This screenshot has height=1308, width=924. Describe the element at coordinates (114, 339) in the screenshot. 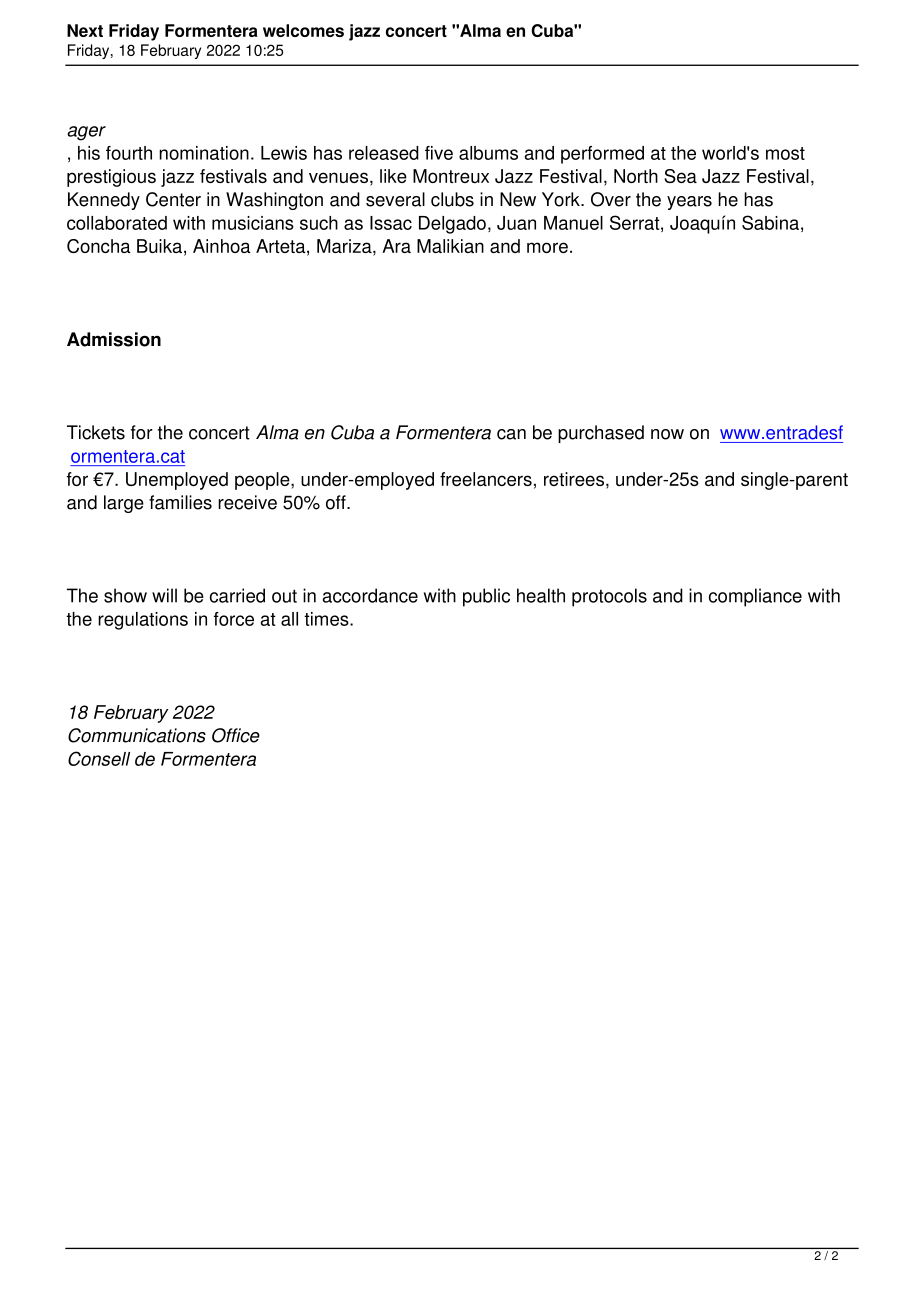

I see `Admission` at that location.
